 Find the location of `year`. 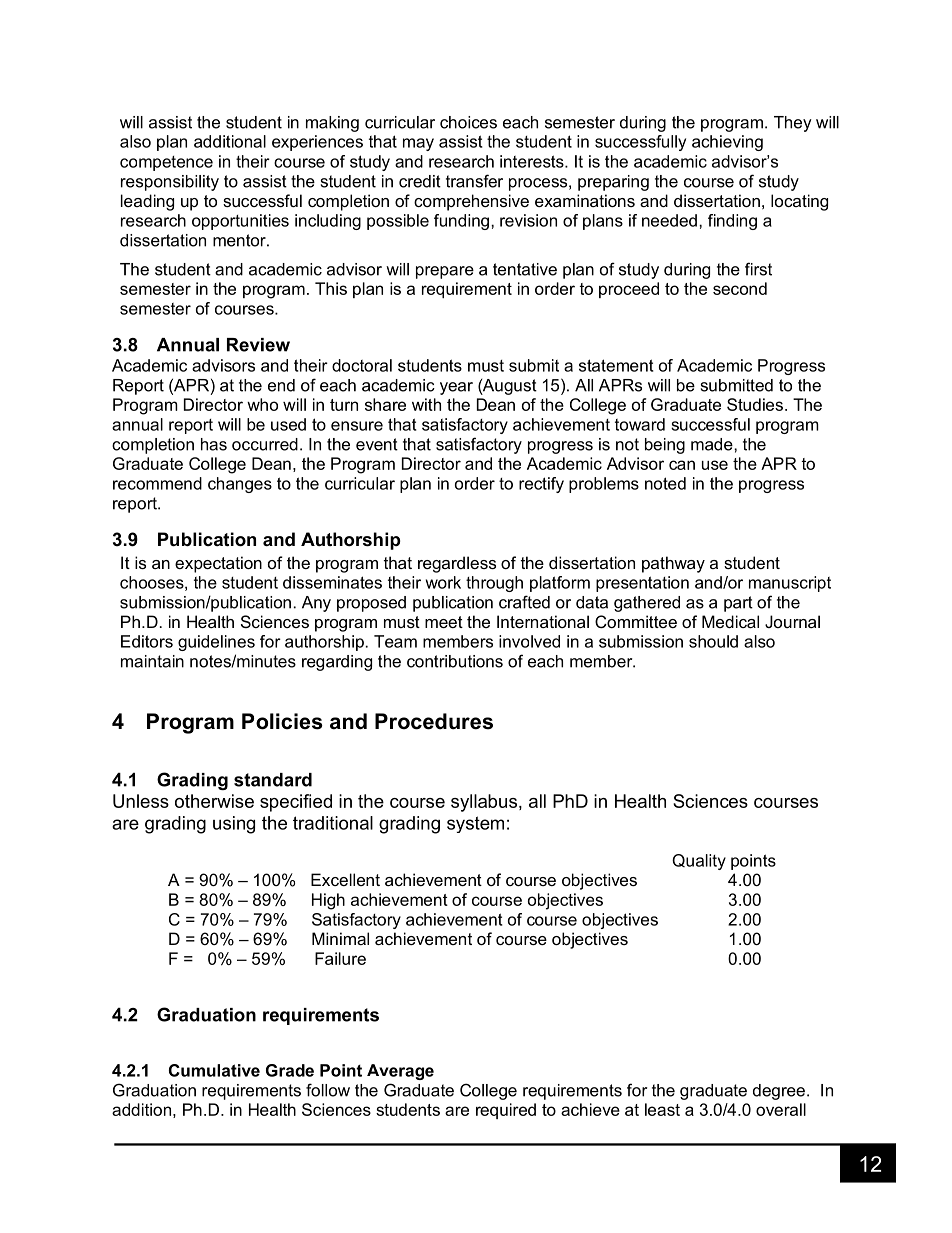

year is located at coordinates (456, 388).
